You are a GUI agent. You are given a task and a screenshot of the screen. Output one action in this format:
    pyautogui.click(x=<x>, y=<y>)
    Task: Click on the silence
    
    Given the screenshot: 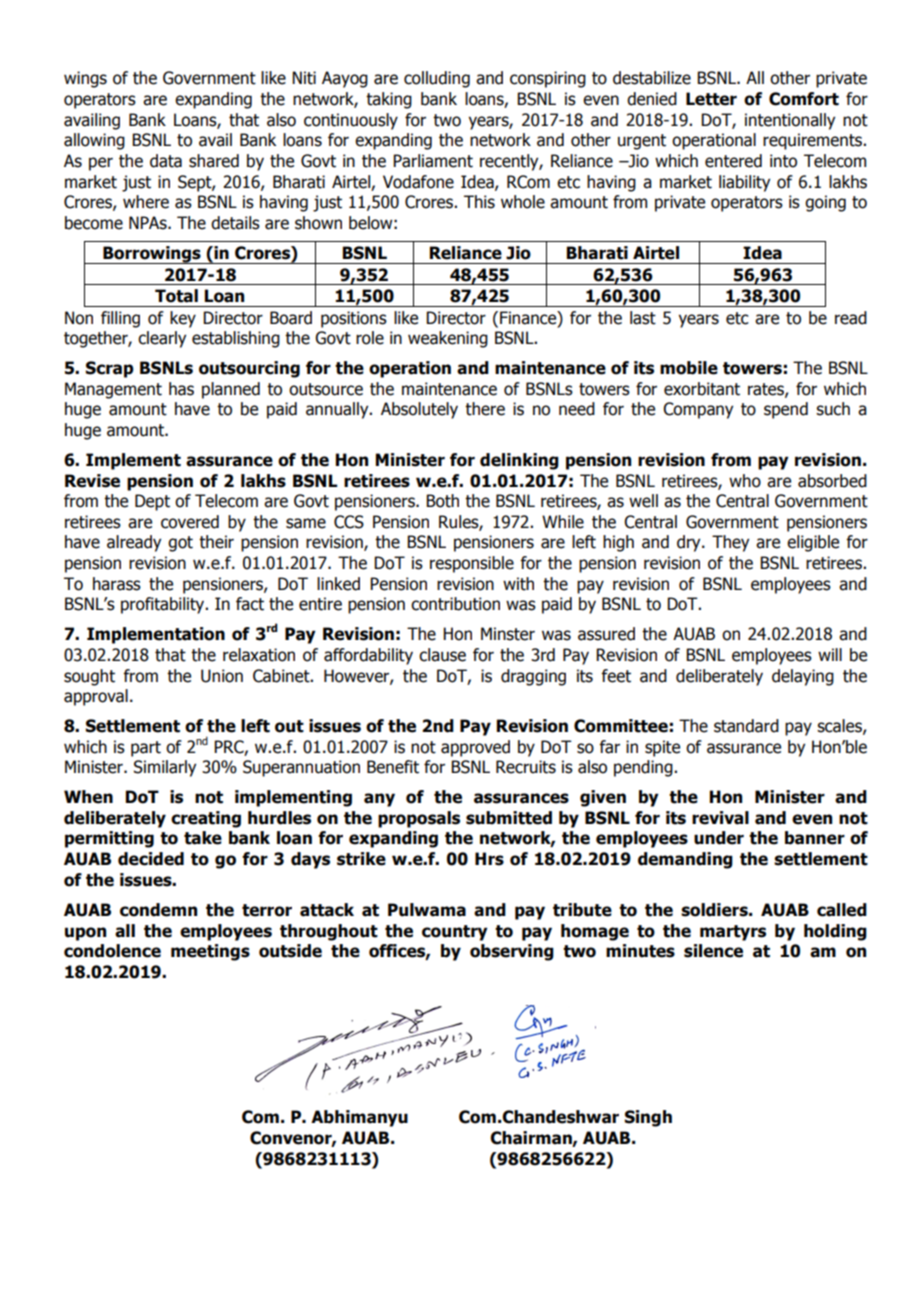 What is the action you would take?
    pyautogui.click(x=713, y=951)
